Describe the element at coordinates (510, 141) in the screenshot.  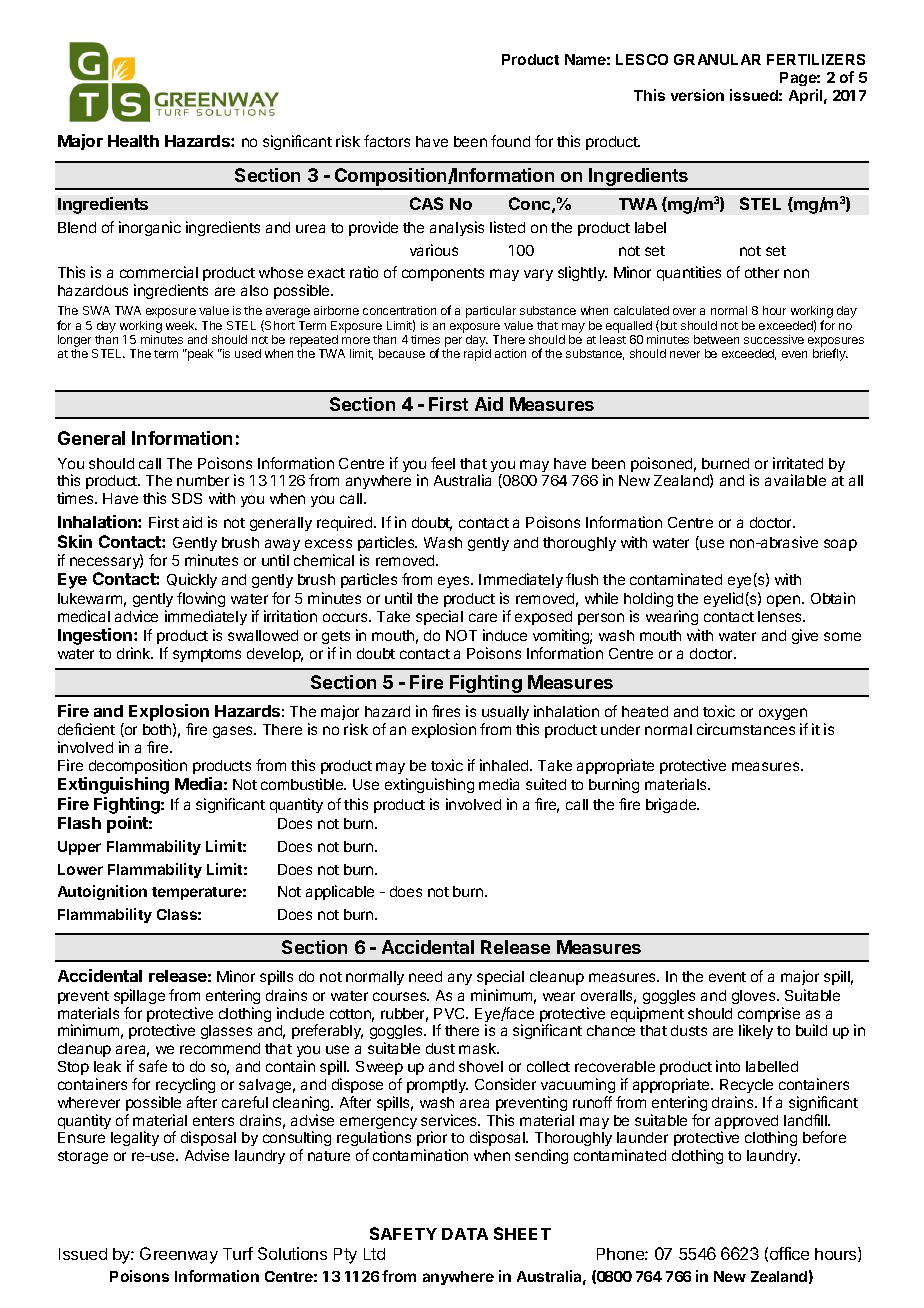
I see `found` at that location.
